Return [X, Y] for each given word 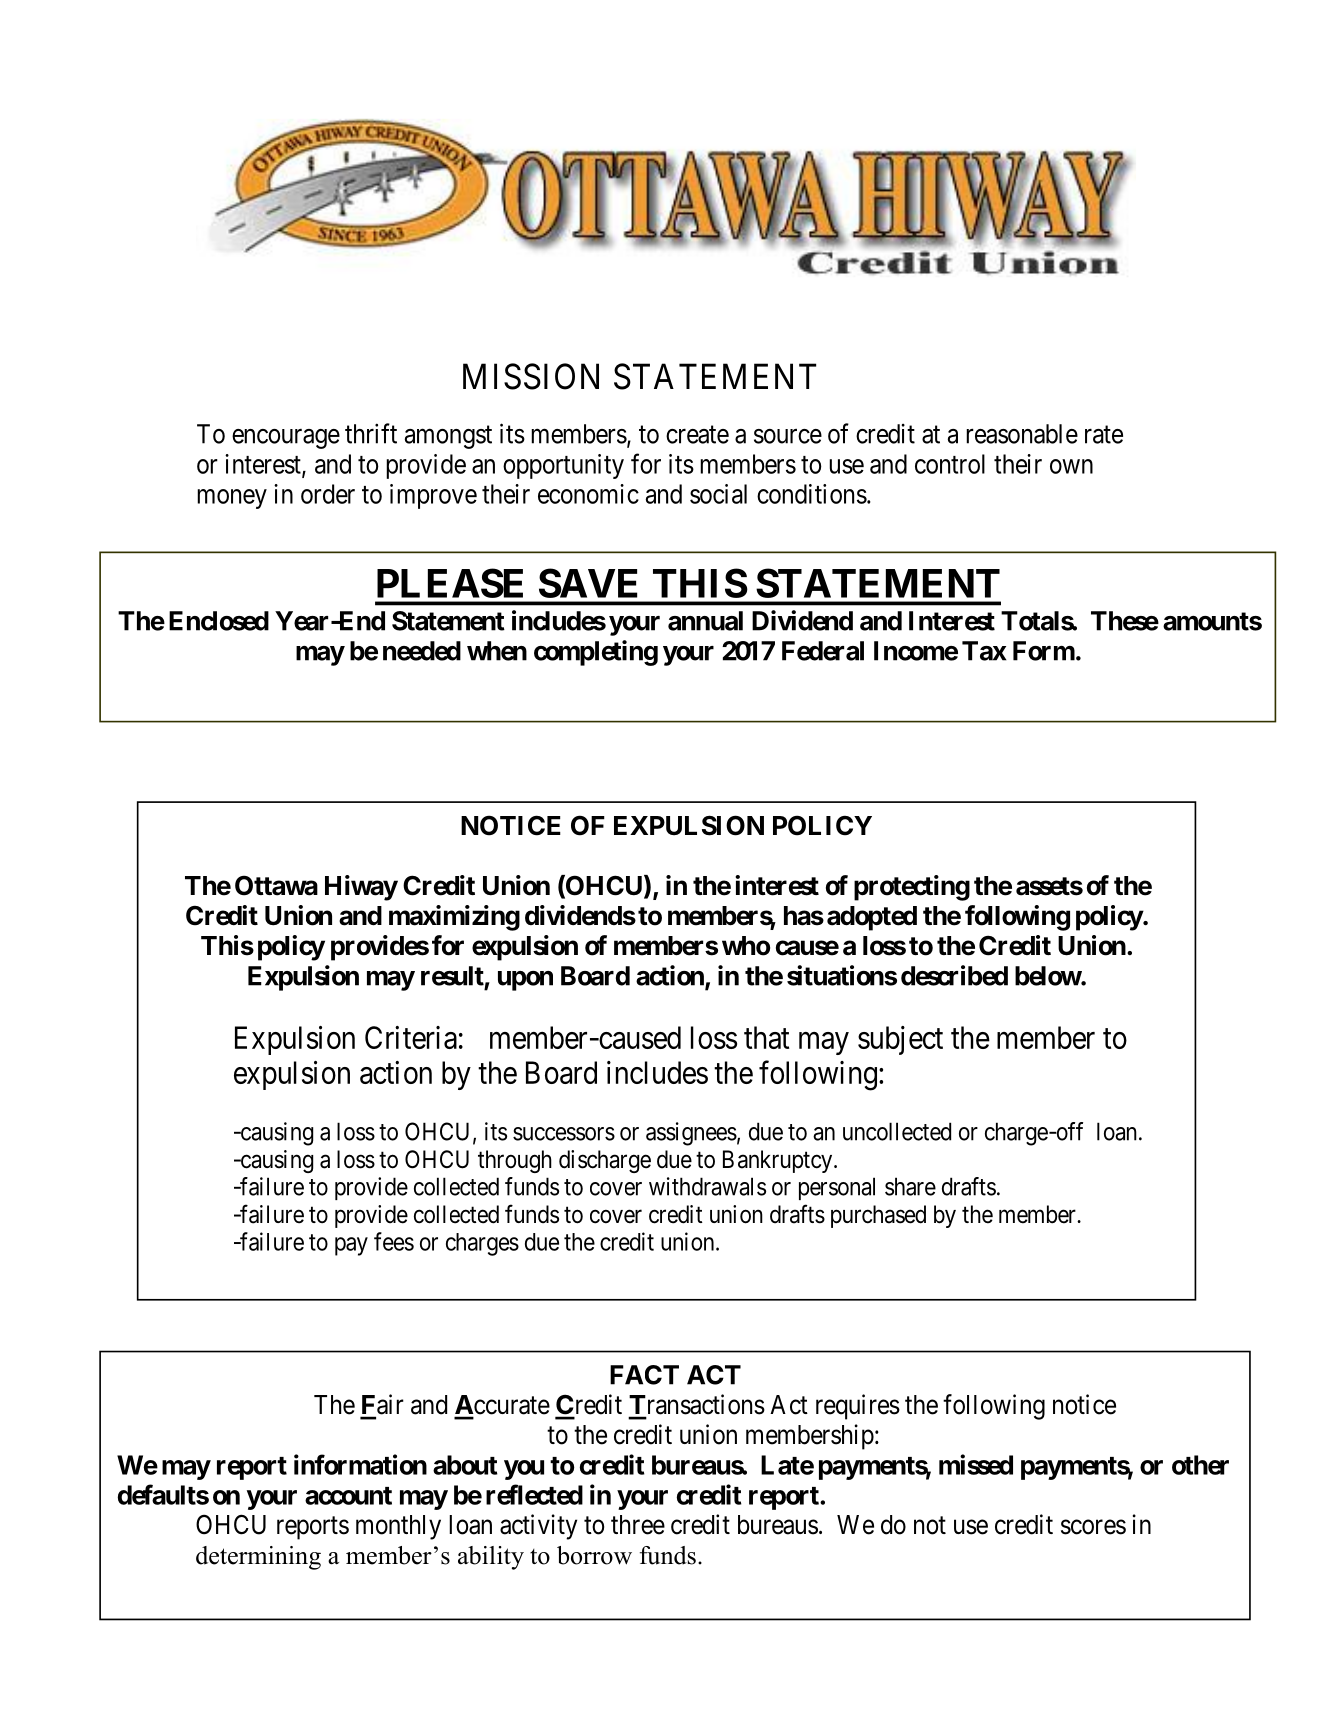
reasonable [1022, 434]
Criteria [411, 1037]
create [697, 435]
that [766, 1037]
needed [422, 651]
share [910, 1186]
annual [705, 621]
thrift [371, 433]
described [954, 975]
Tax [984, 651]
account [348, 1496]
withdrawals [707, 1186]
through [515, 1161]
